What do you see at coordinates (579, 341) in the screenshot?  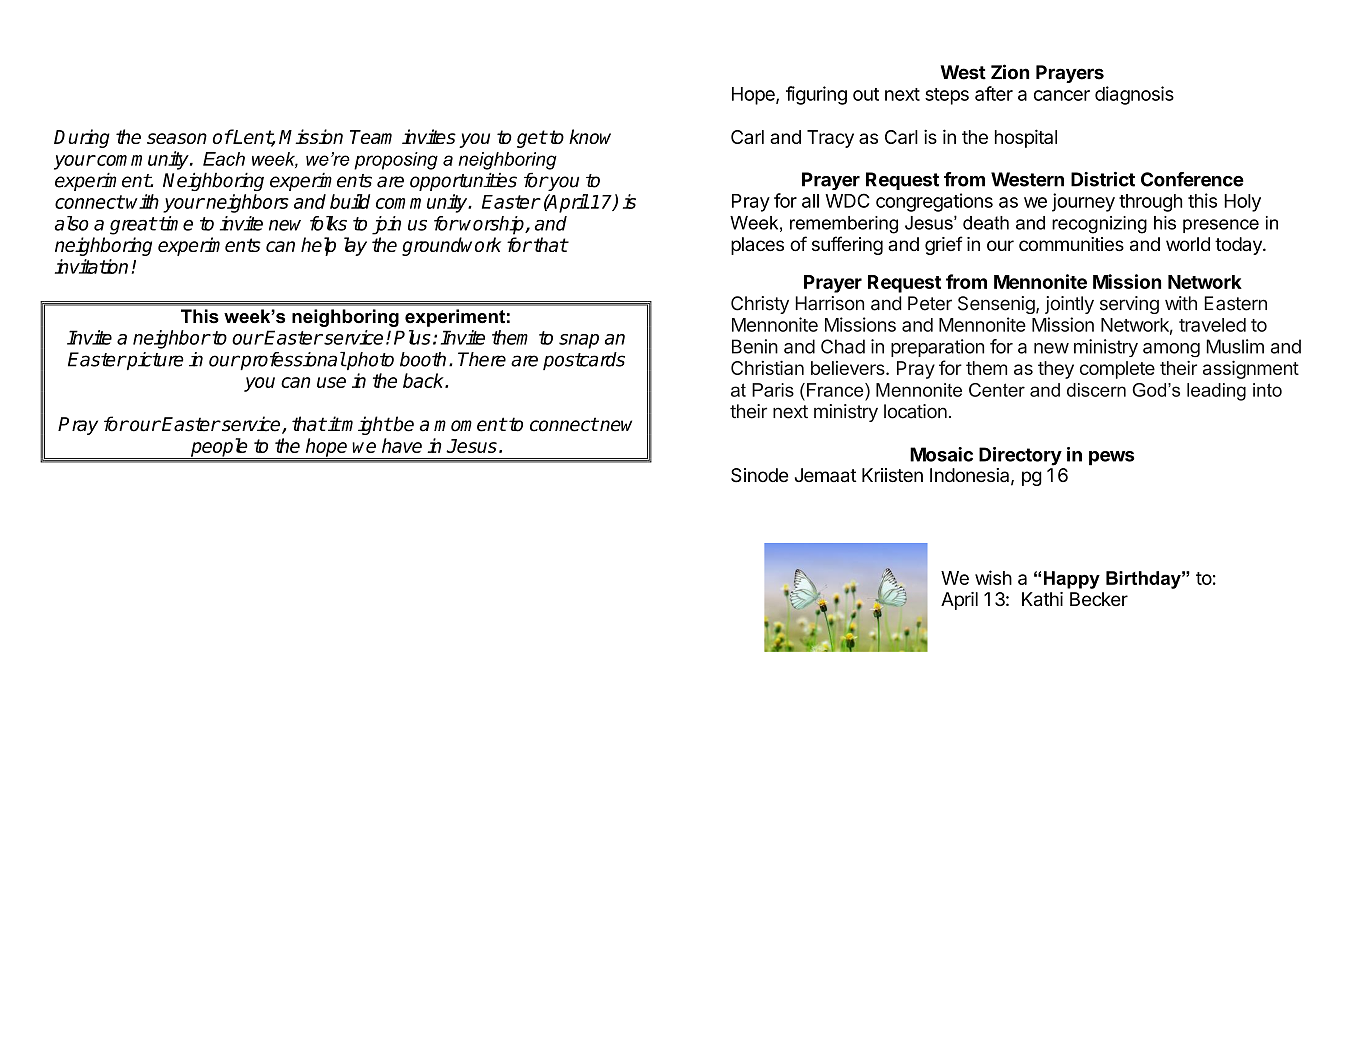 I see `snap` at bounding box center [579, 341].
